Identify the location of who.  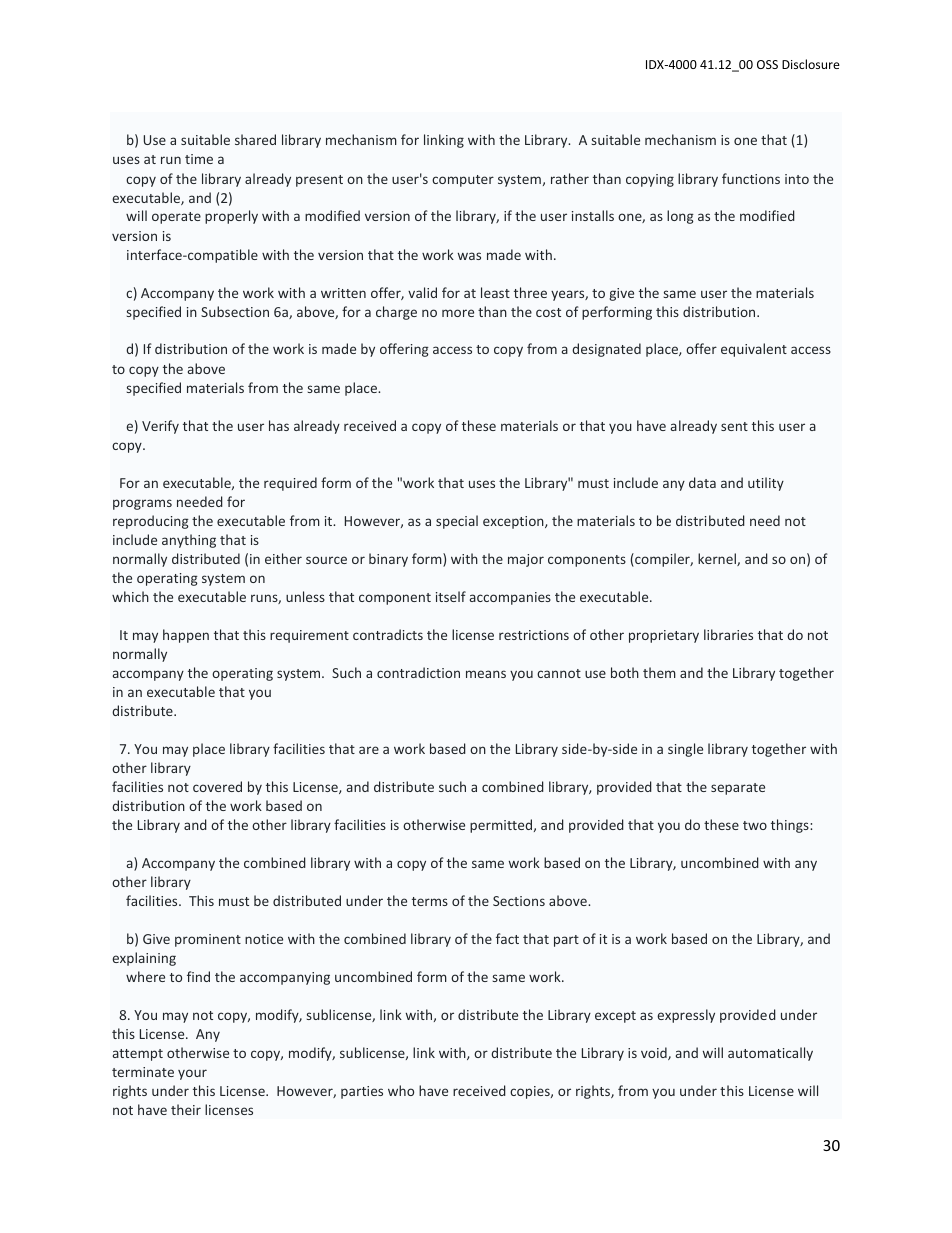
(401, 1090).
